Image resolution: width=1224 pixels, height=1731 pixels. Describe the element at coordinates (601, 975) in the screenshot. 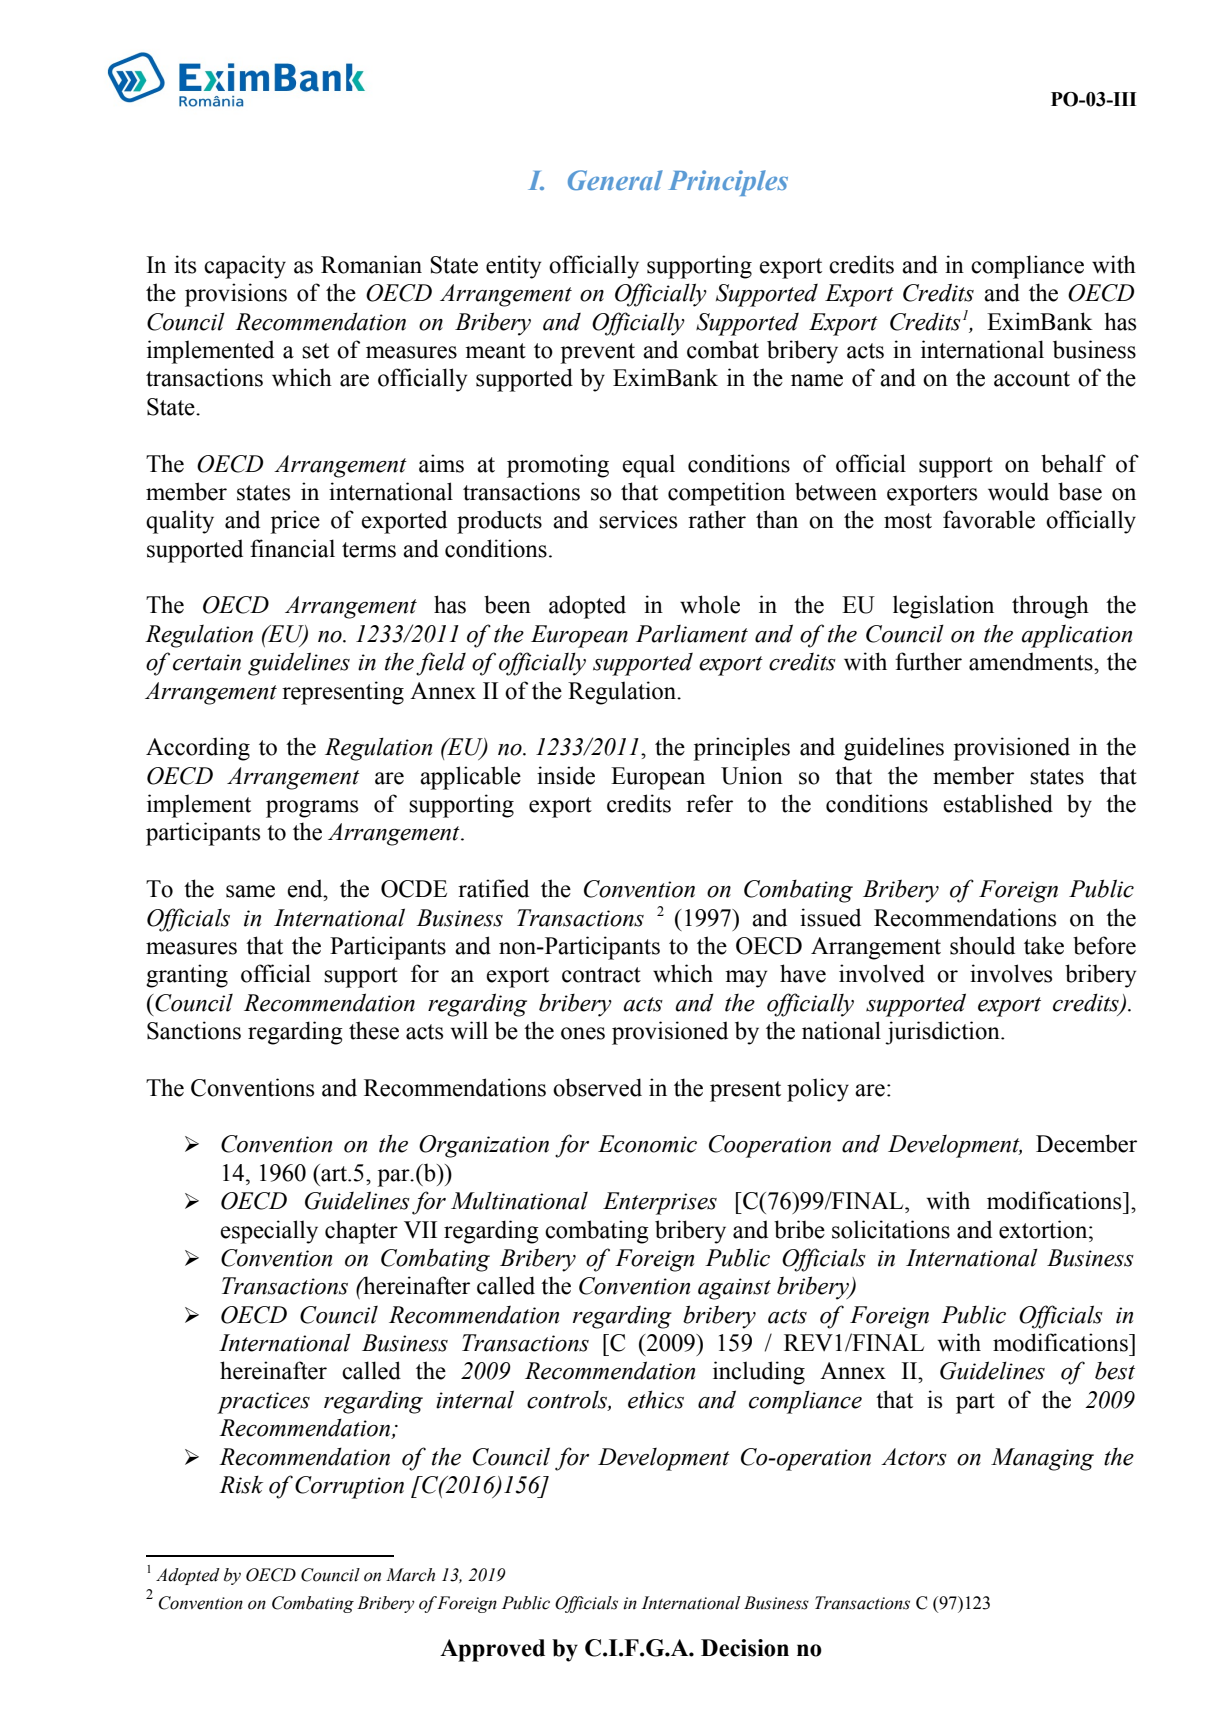

I see `contract` at that location.
